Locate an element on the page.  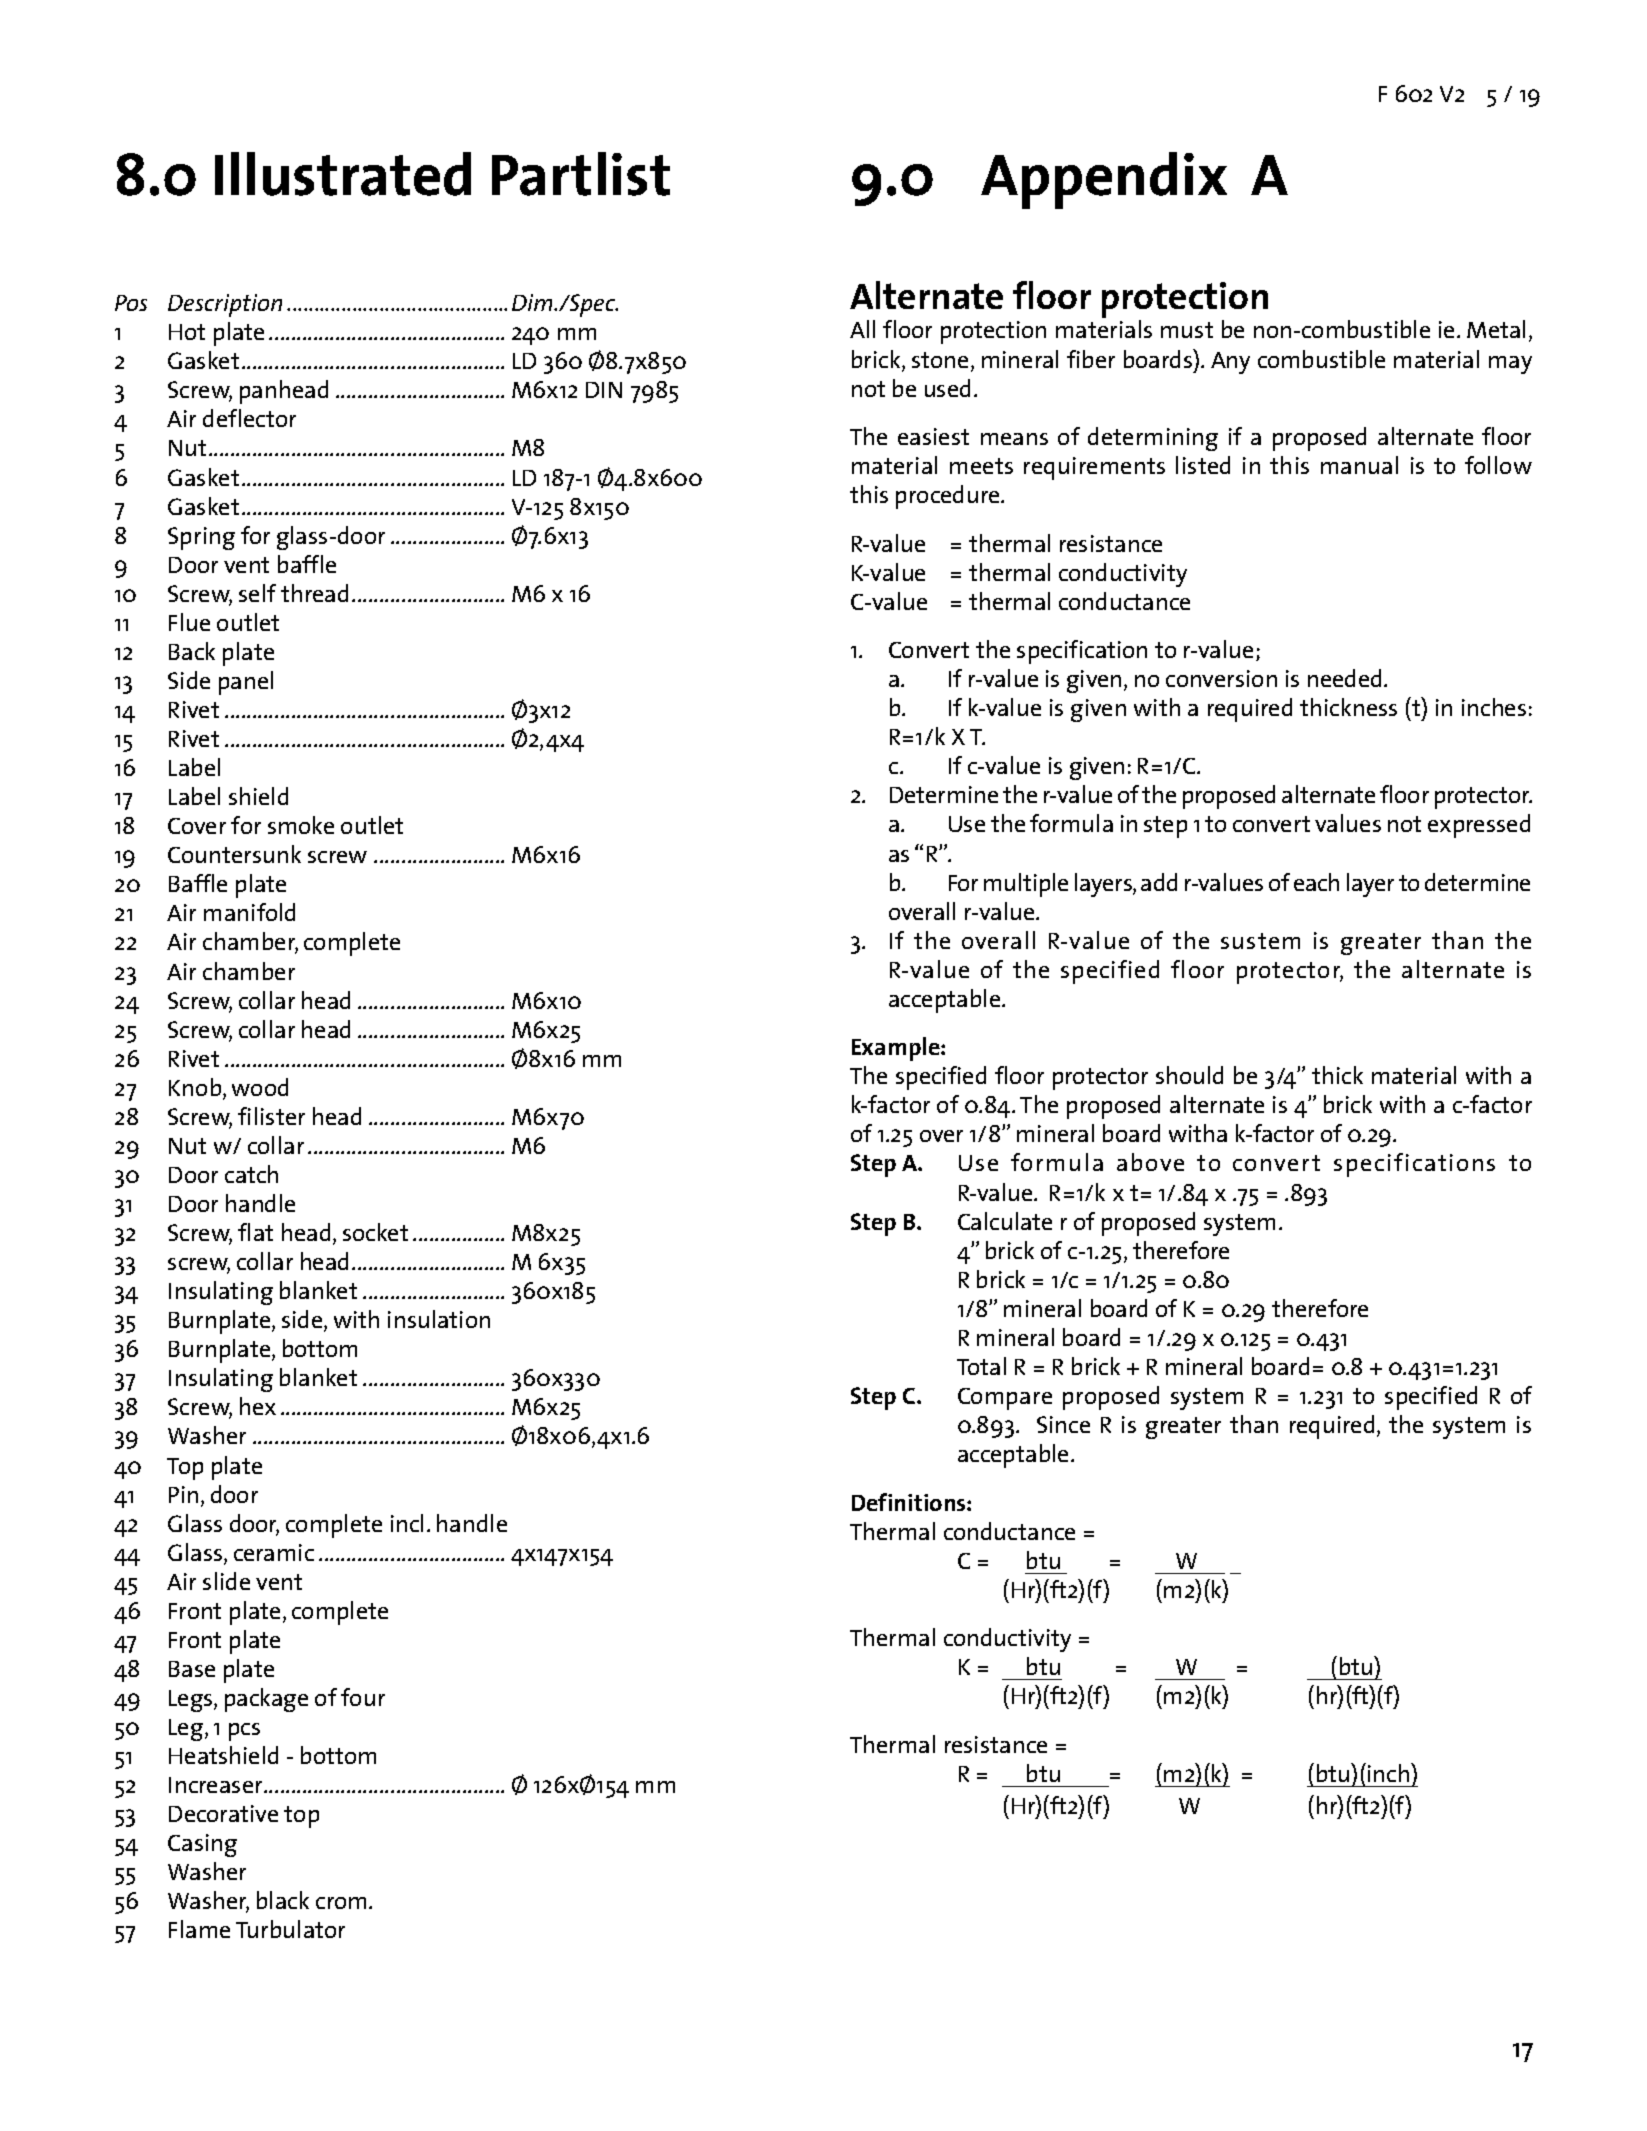
Definitions is located at coordinates (910, 1502).
